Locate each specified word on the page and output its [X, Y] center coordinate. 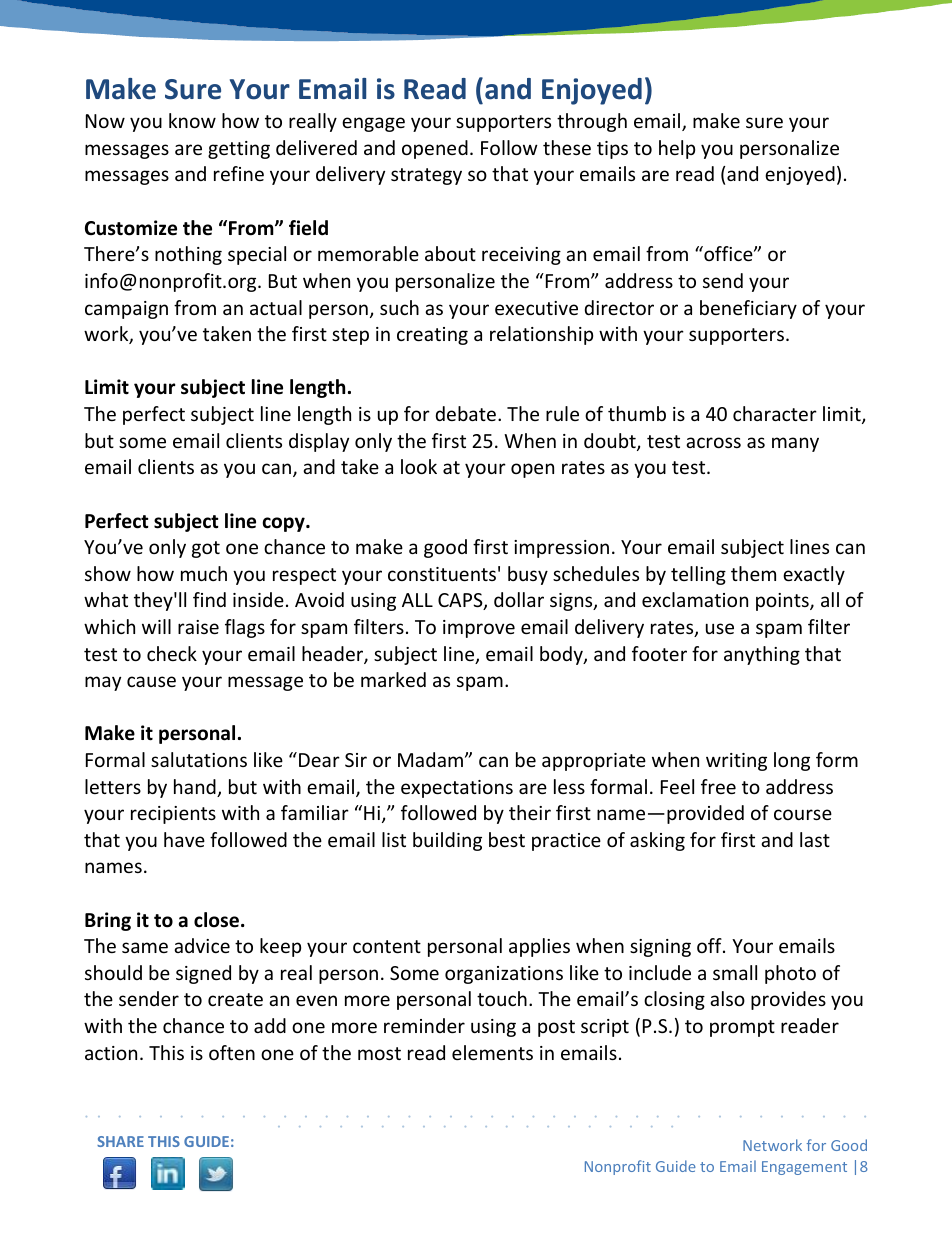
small [735, 972]
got [206, 549]
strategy [426, 176]
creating [432, 336]
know [192, 120]
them [753, 573]
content [387, 946]
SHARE [120, 1141]
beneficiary [748, 309]
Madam [430, 759]
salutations [199, 759]
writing [736, 762]
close [216, 920]
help [677, 149]
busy [528, 575]
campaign [126, 310]
